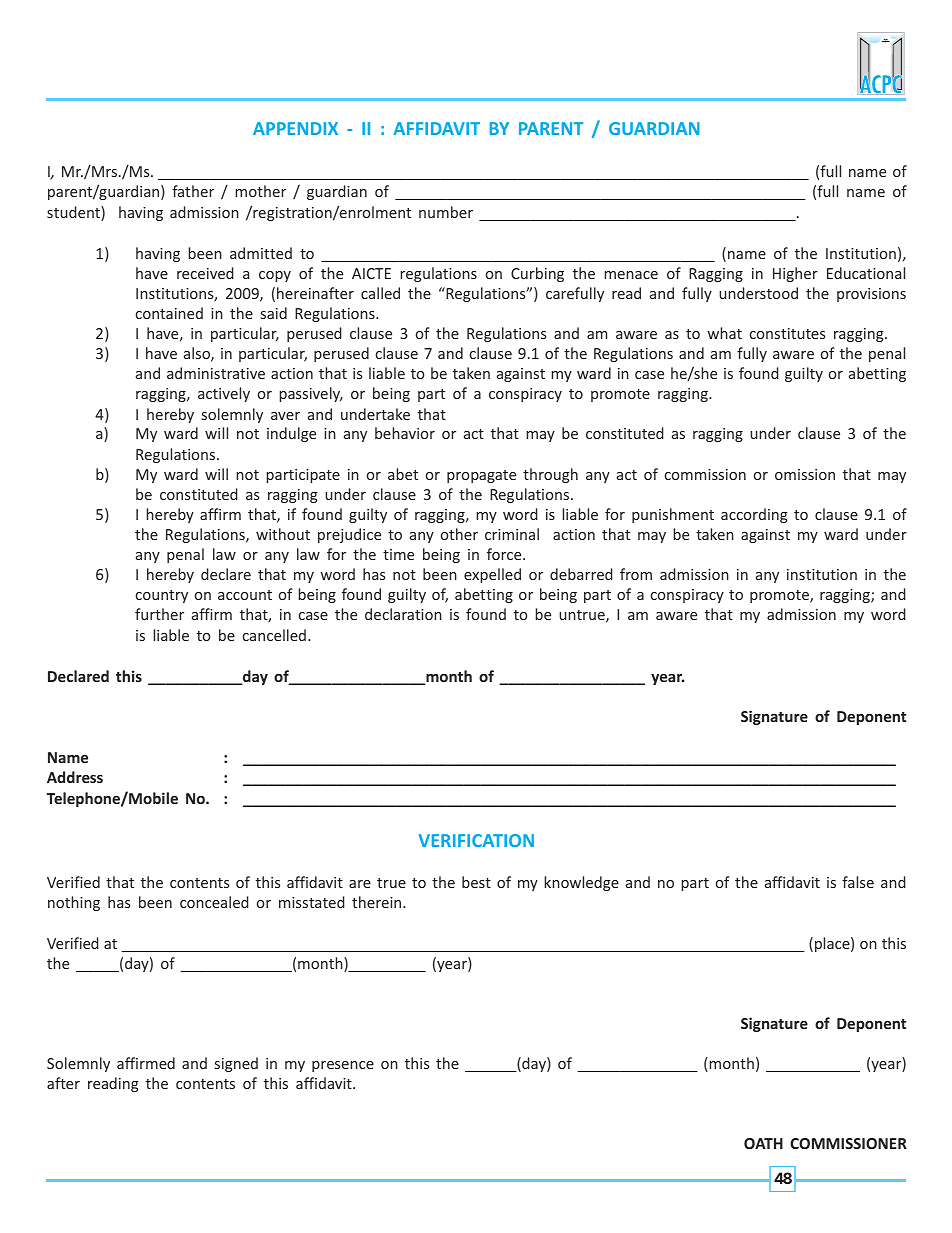 This screenshot has width=952, height=1233. What do you see at coordinates (476, 840) in the screenshot?
I see `VERIFICATION` at bounding box center [476, 840].
